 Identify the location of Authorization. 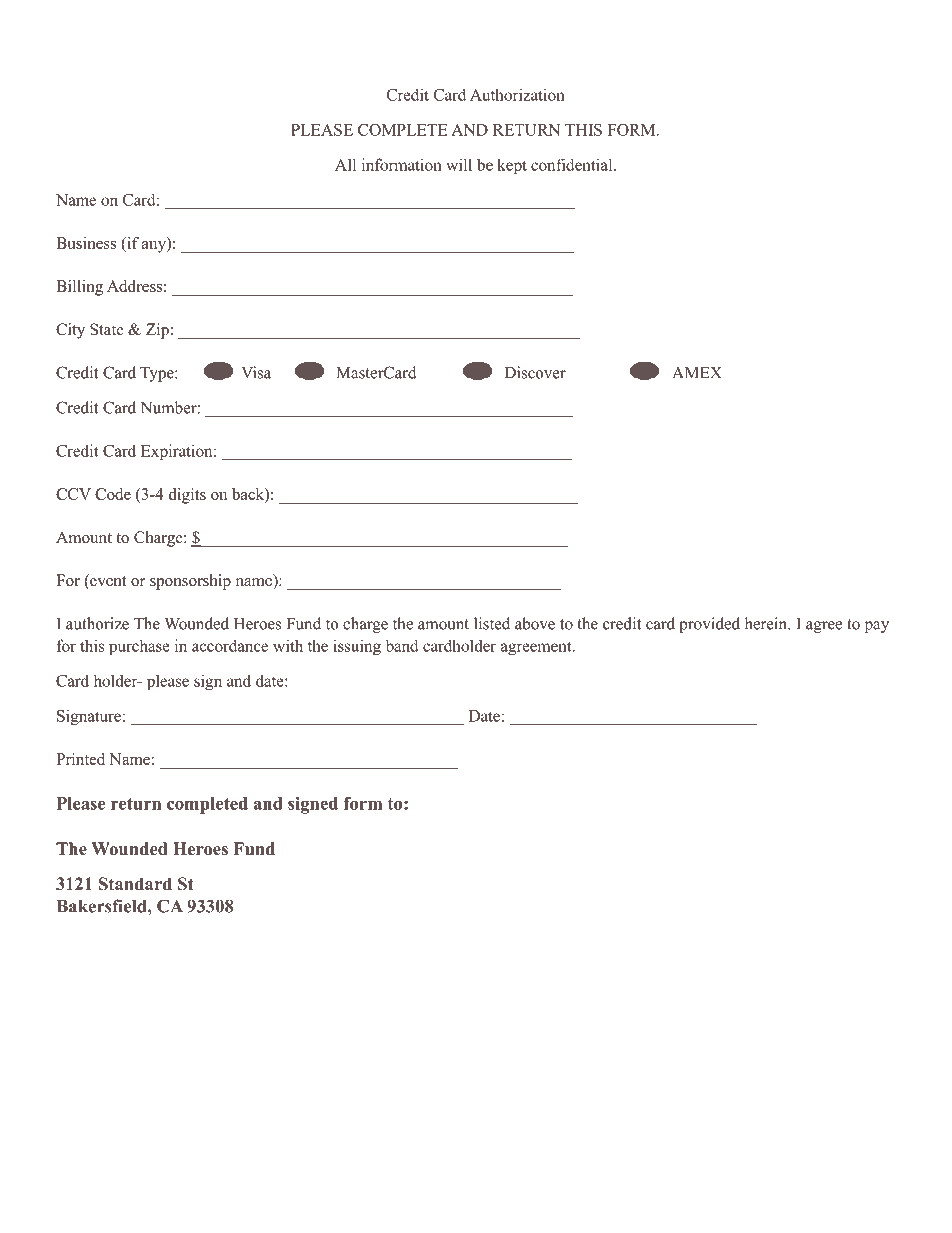
(517, 94).
